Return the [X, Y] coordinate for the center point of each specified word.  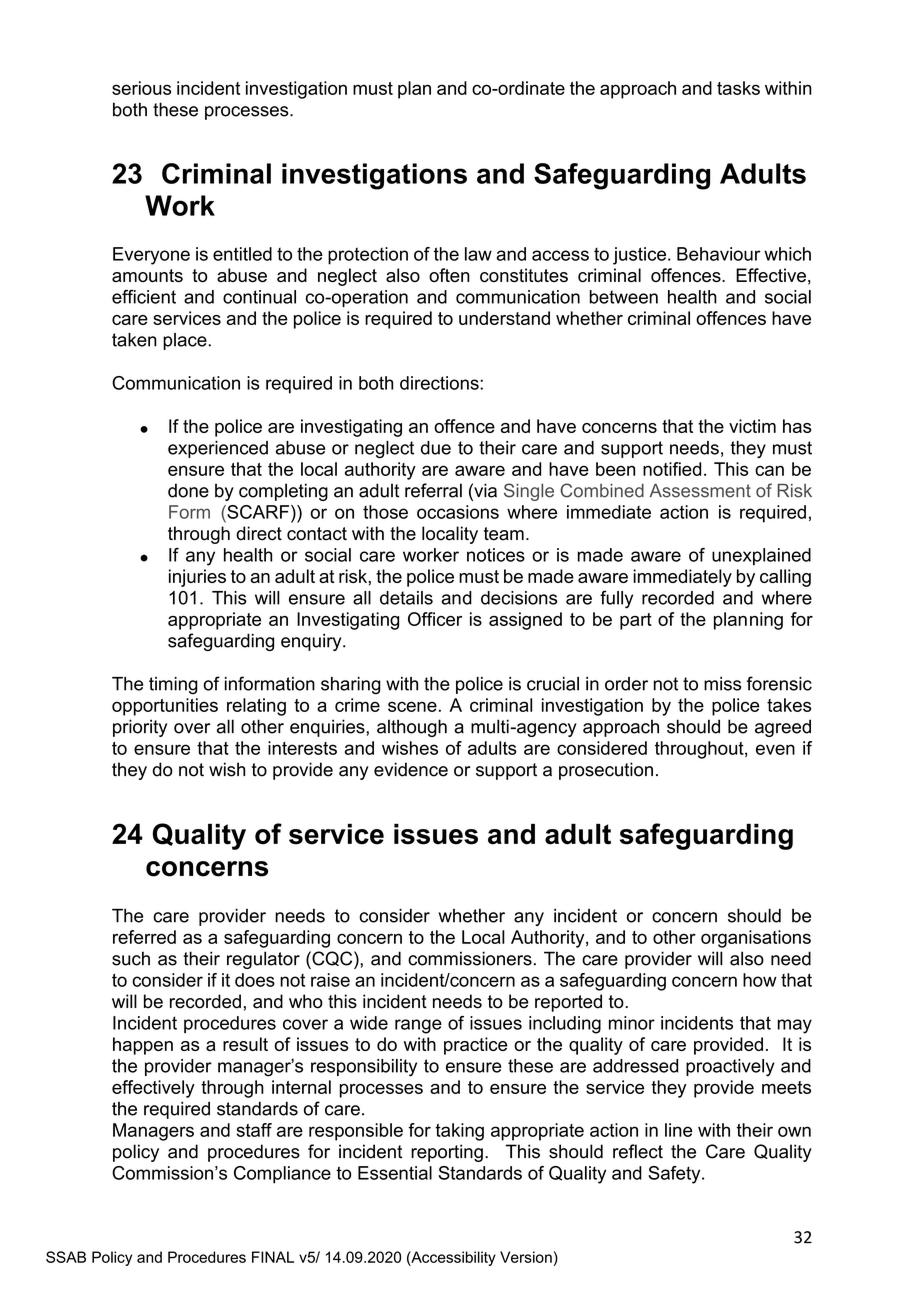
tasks [738, 88]
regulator [263, 960]
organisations [756, 939]
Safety [675, 1175]
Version [526, 1257]
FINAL [273, 1257]
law [478, 254]
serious [141, 88]
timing [173, 685]
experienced [218, 449]
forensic [779, 683]
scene [412, 706]
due [436, 448]
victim [752, 426]
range [418, 1026]
